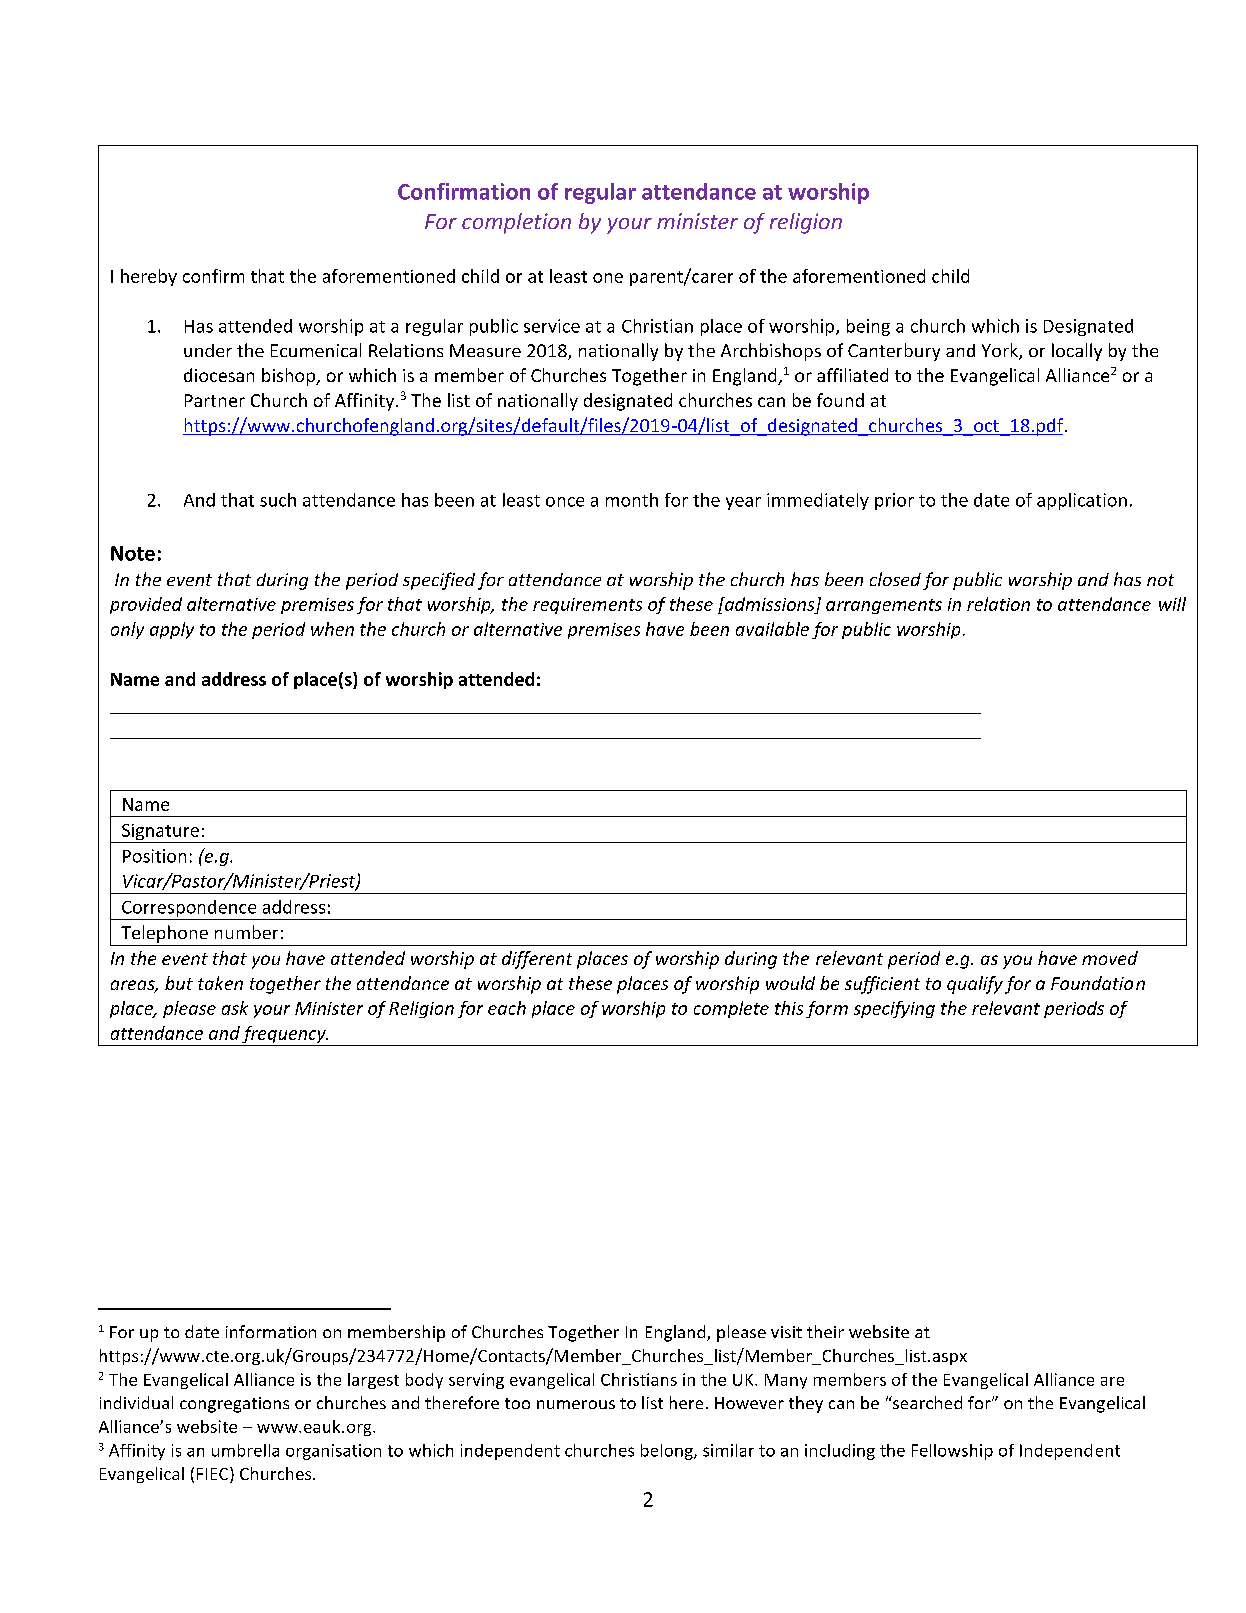  Describe the element at coordinates (208, 350) in the screenshot. I see `under` at that location.
